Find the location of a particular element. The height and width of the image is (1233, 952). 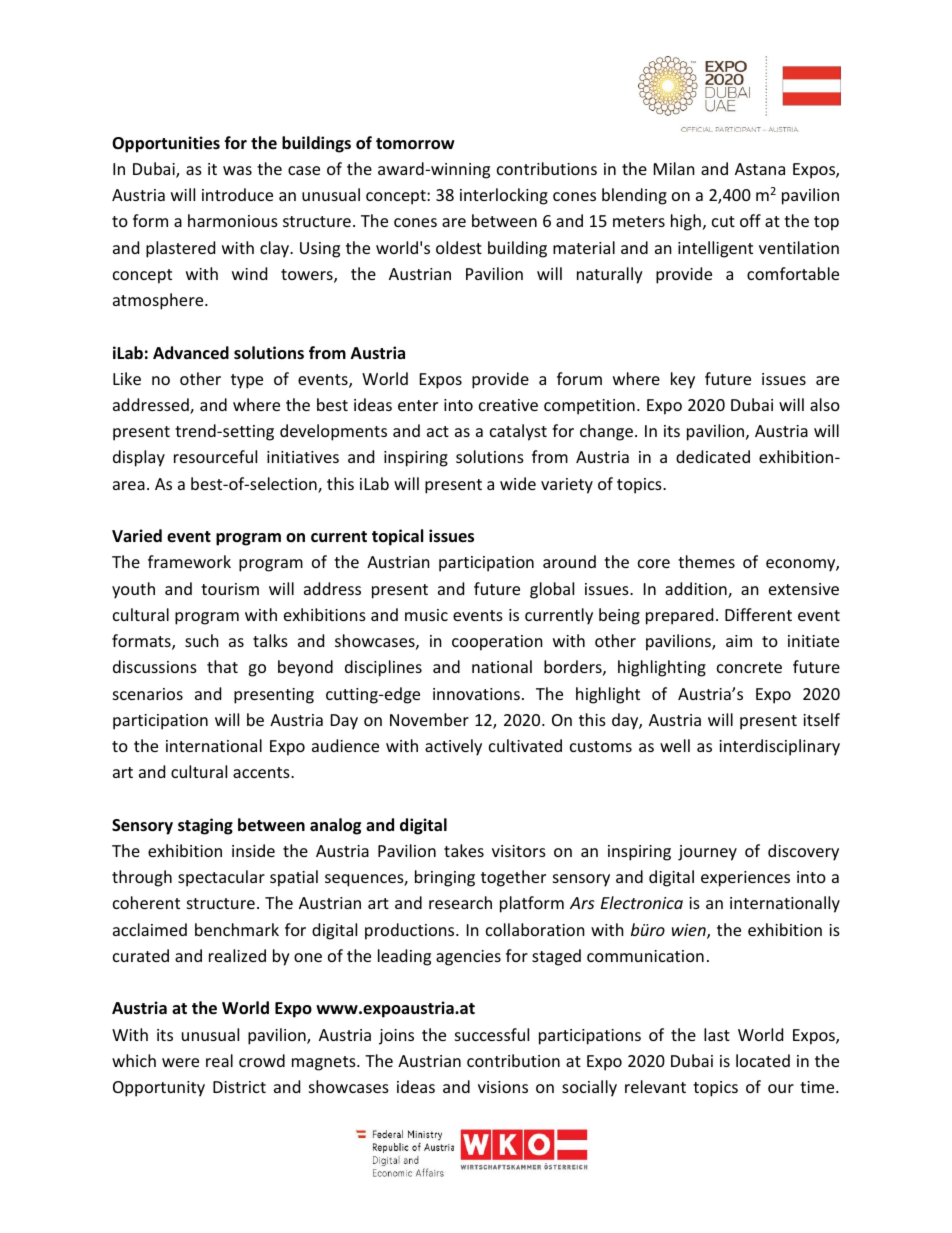

interlocking is located at coordinates (504, 196).
